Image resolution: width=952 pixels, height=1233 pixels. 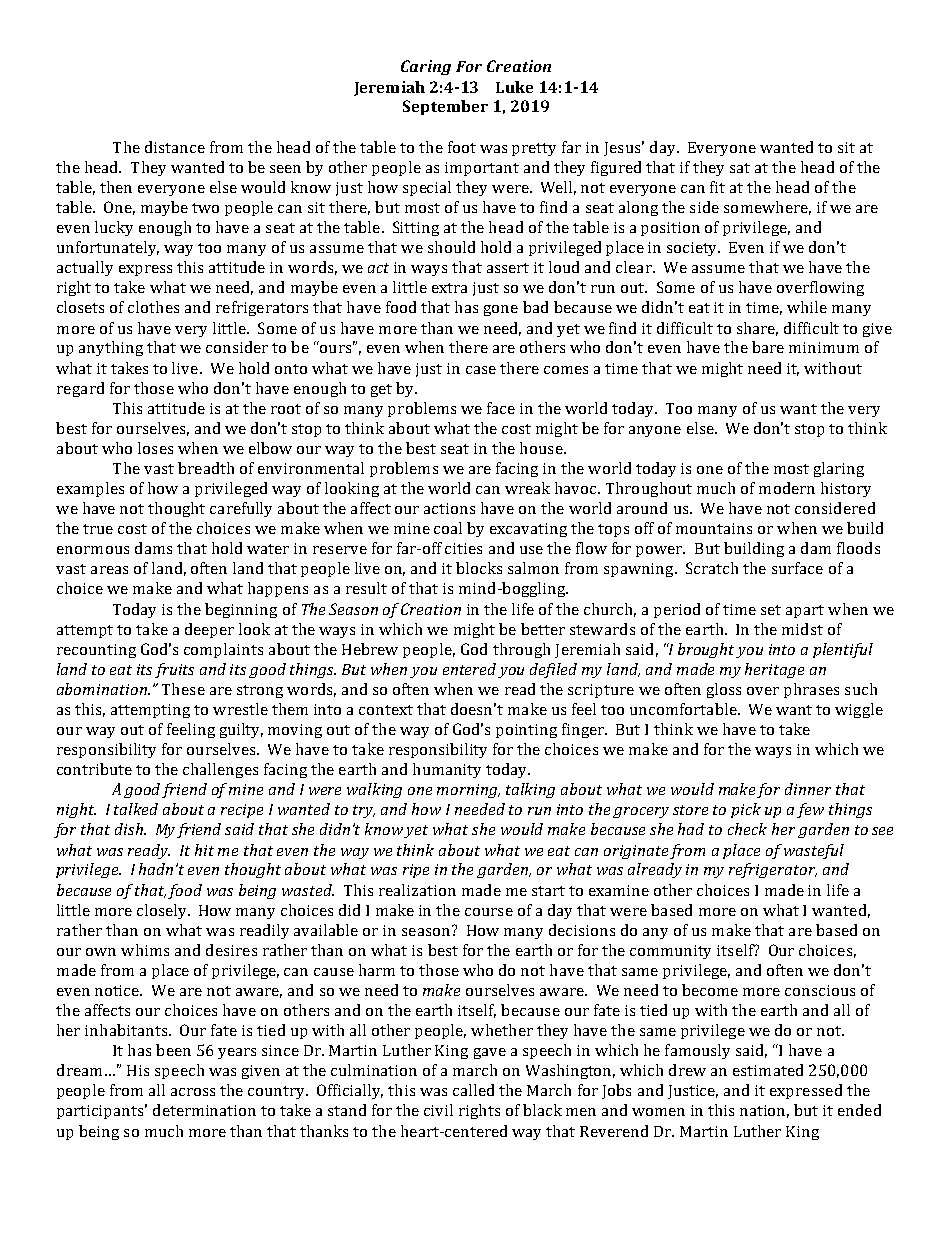 What do you see at coordinates (747, 829) in the screenshot?
I see `check` at bounding box center [747, 829].
